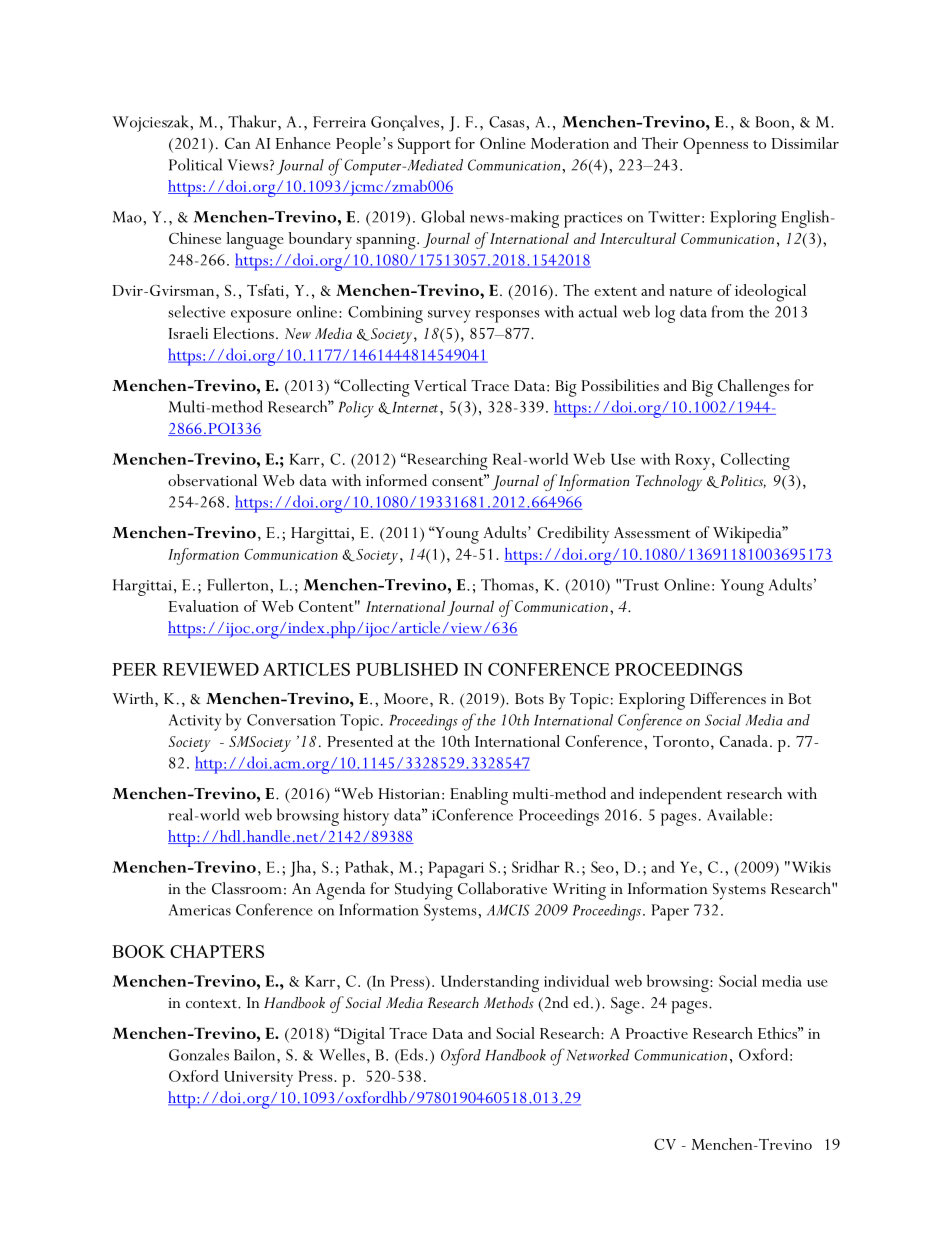 This page has height=1233, width=952. I want to click on Understanding, so click(490, 983).
